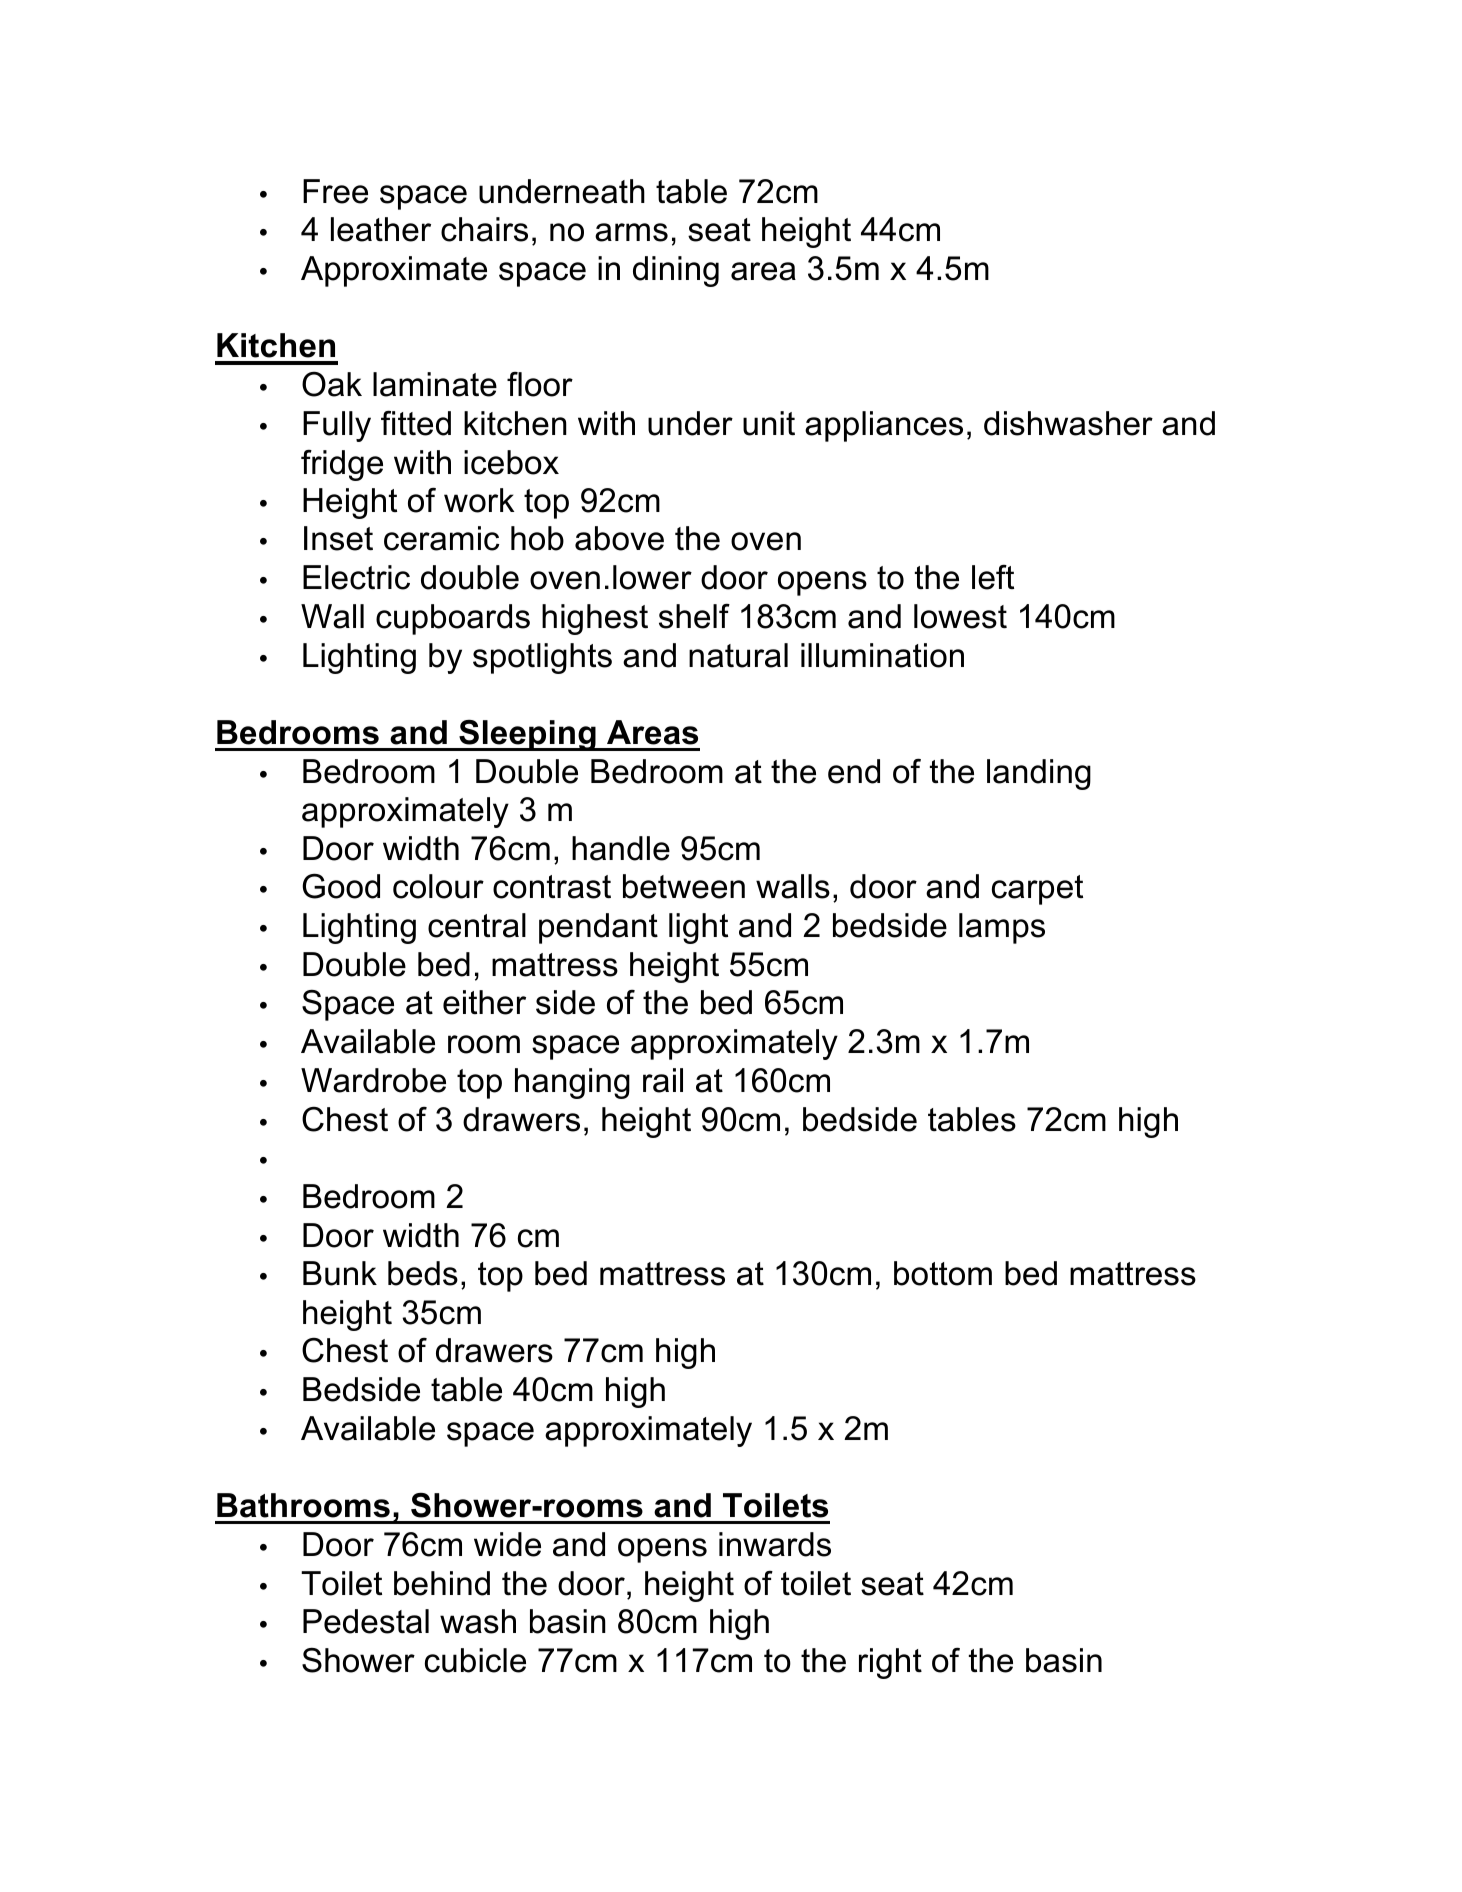 This page has height=1892, width=1462. I want to click on right, so click(890, 1663).
